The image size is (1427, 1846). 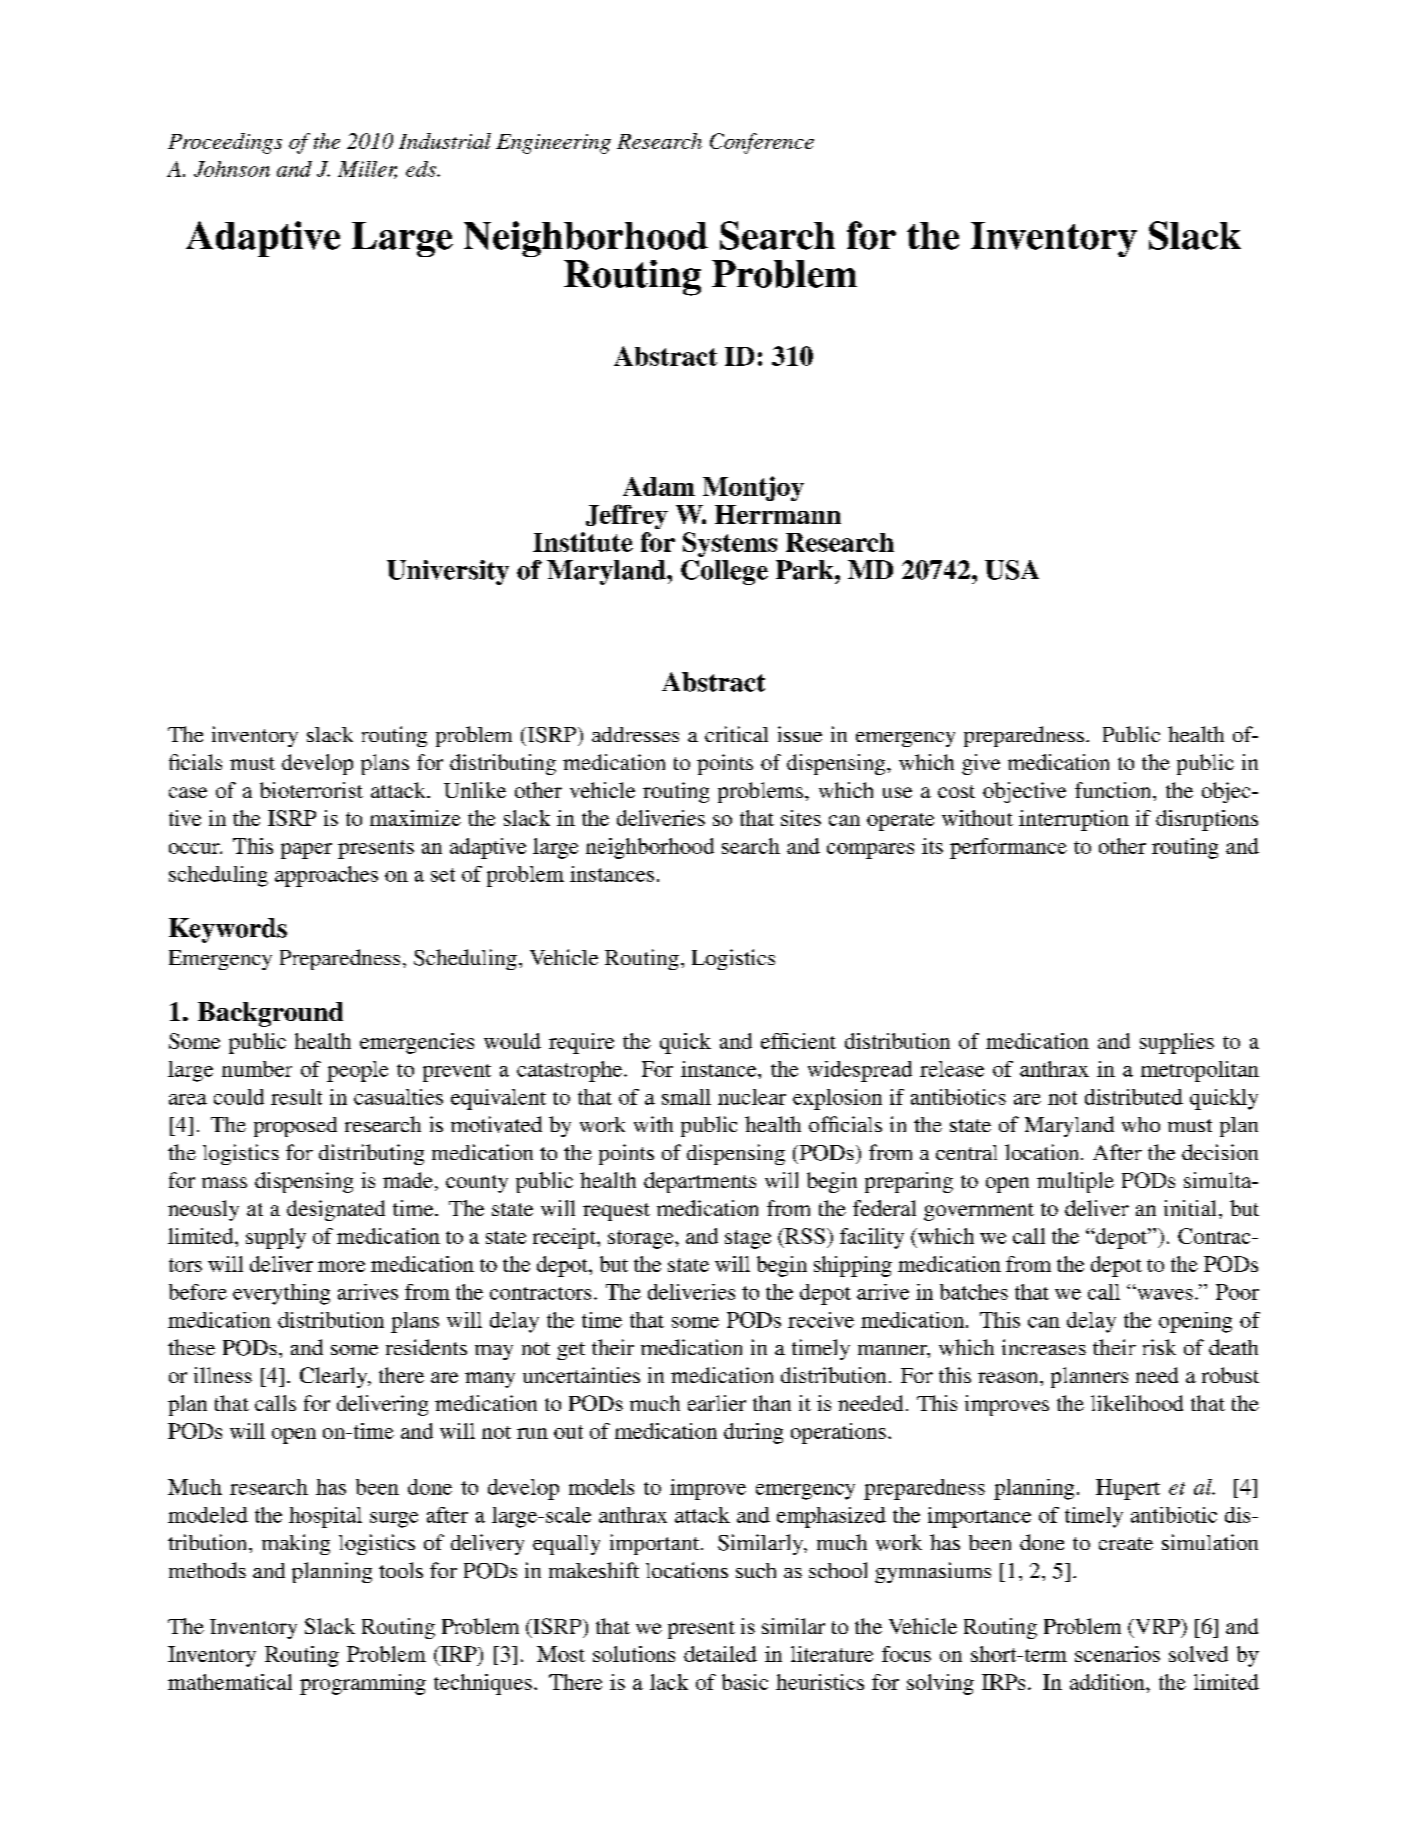 I want to click on University, so click(x=448, y=572).
